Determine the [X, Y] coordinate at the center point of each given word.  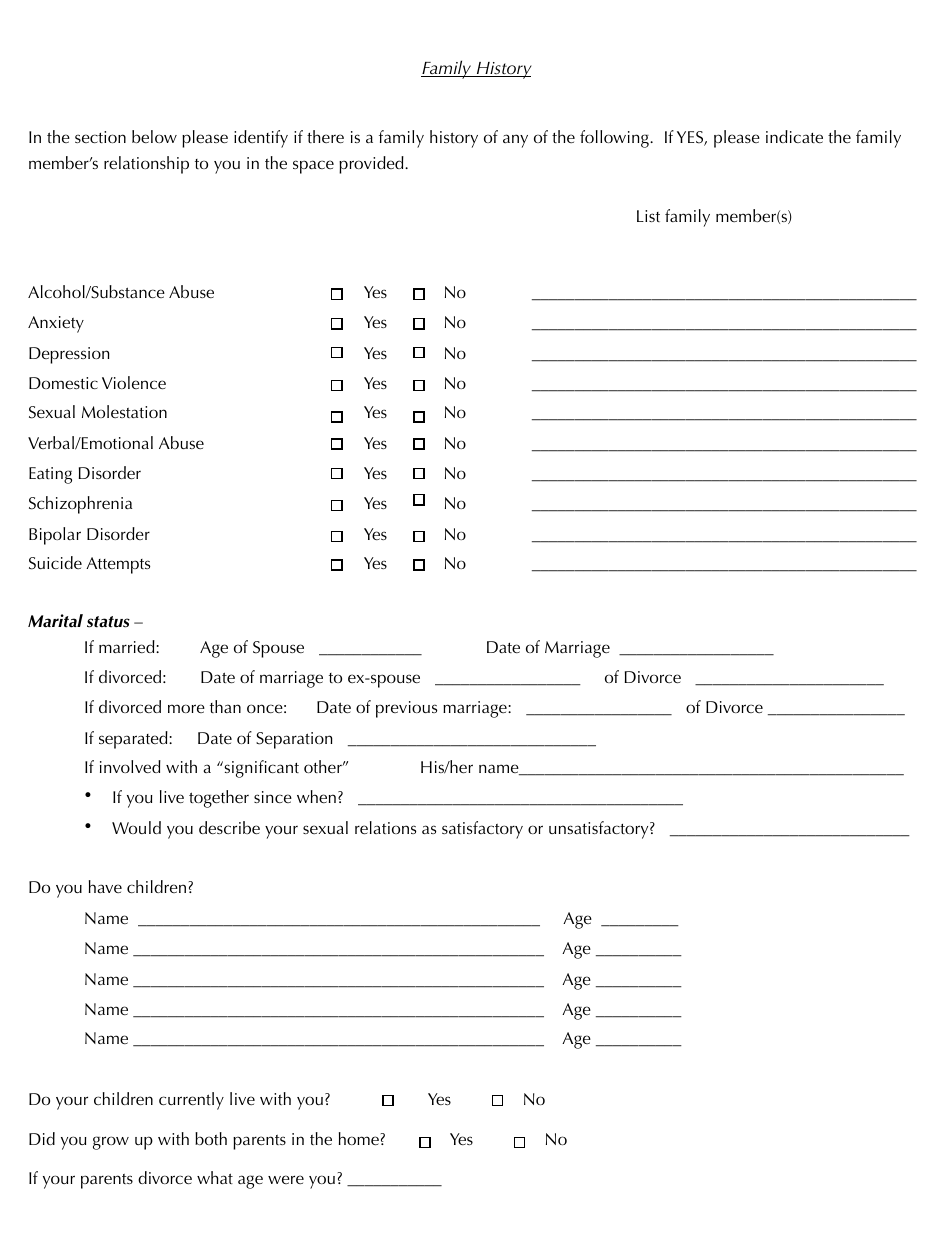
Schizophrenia [80, 505]
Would [136, 827]
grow [111, 1143]
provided [372, 165]
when [316, 796]
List [648, 216]
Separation [294, 740]
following [615, 139]
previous [406, 709]
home [359, 1138]
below [154, 136]
